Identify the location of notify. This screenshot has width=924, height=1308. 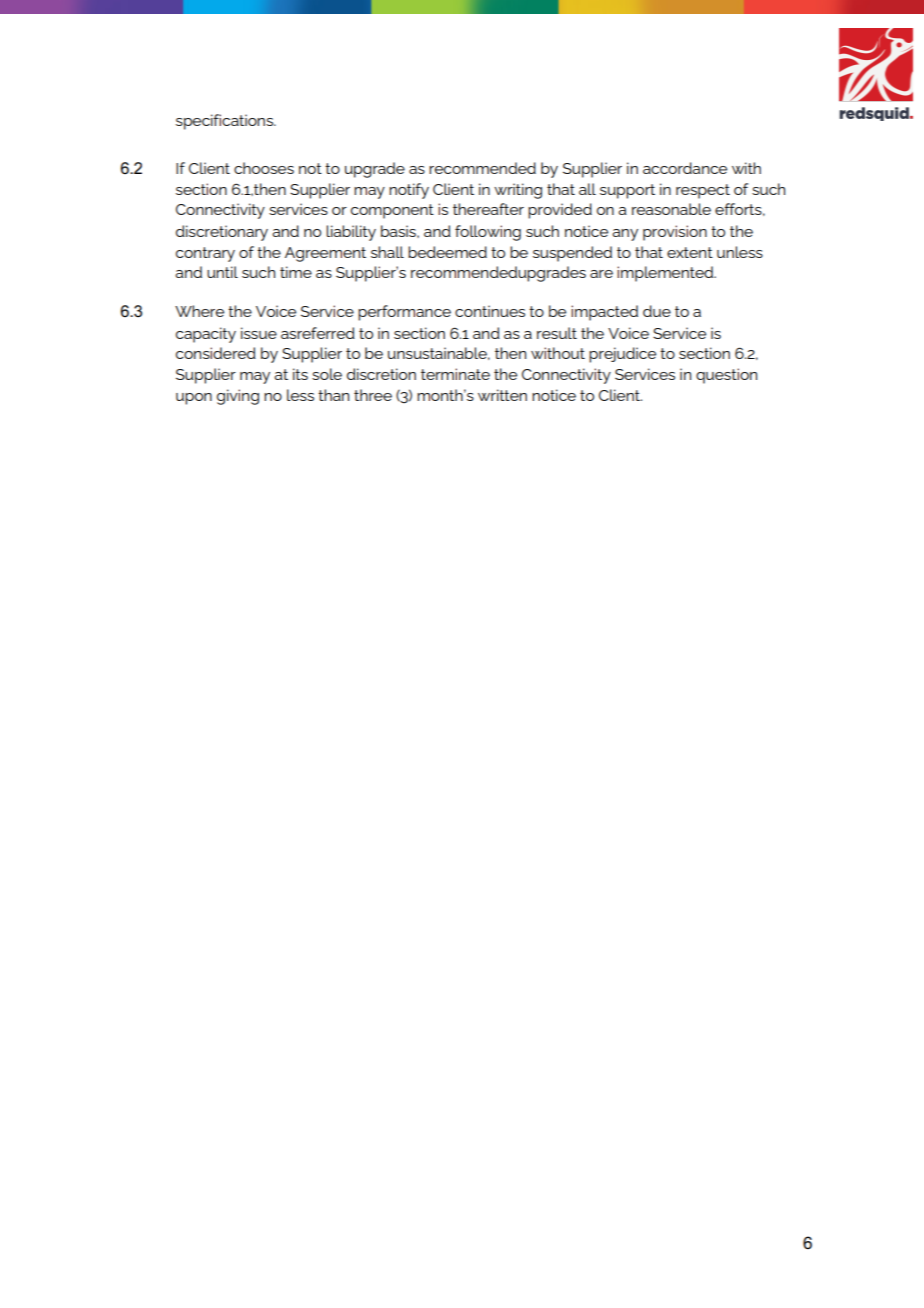
(409, 191).
